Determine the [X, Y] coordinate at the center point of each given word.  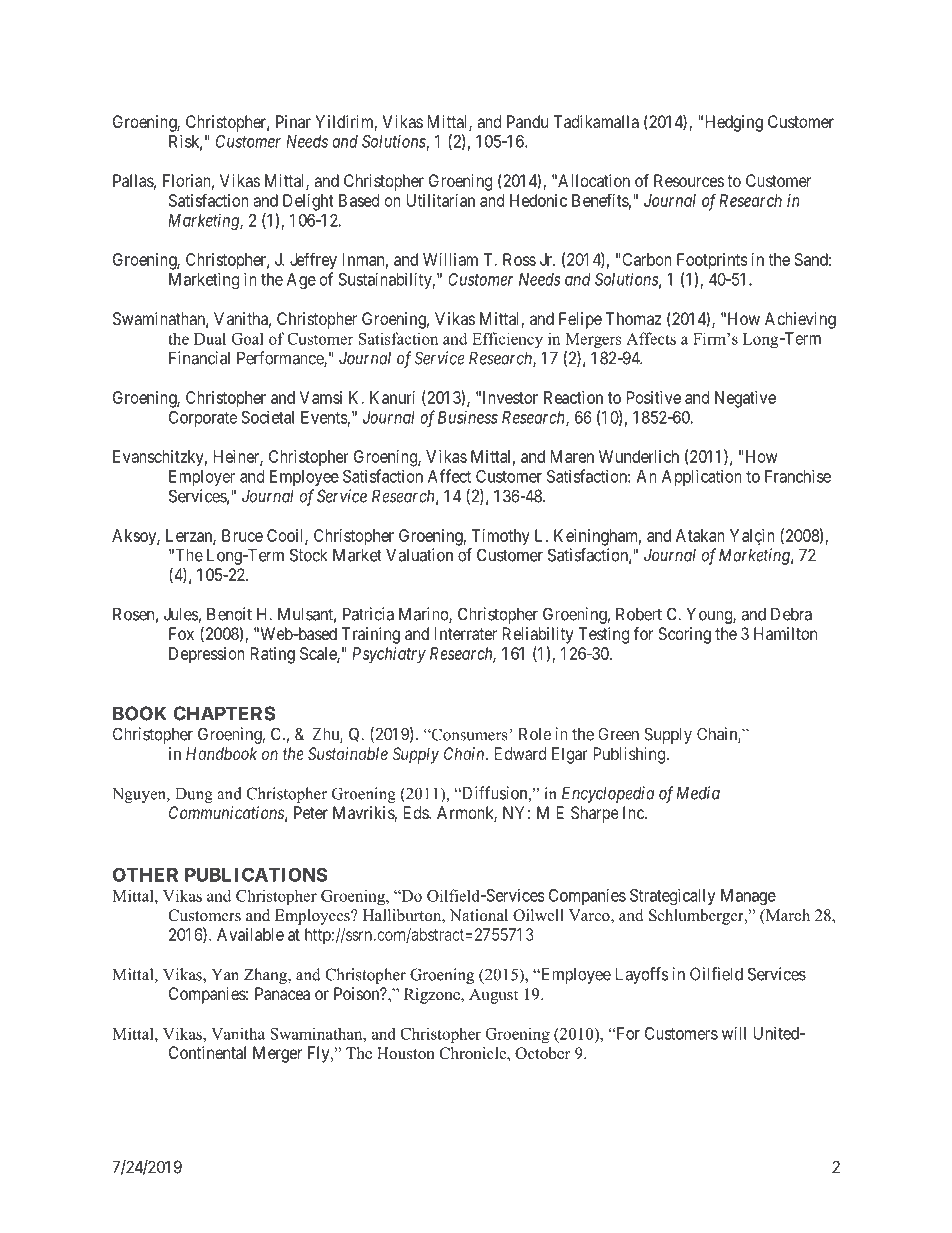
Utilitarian [441, 200]
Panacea [282, 993]
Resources [689, 180]
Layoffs [642, 975]
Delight [308, 202]
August [493, 996]
